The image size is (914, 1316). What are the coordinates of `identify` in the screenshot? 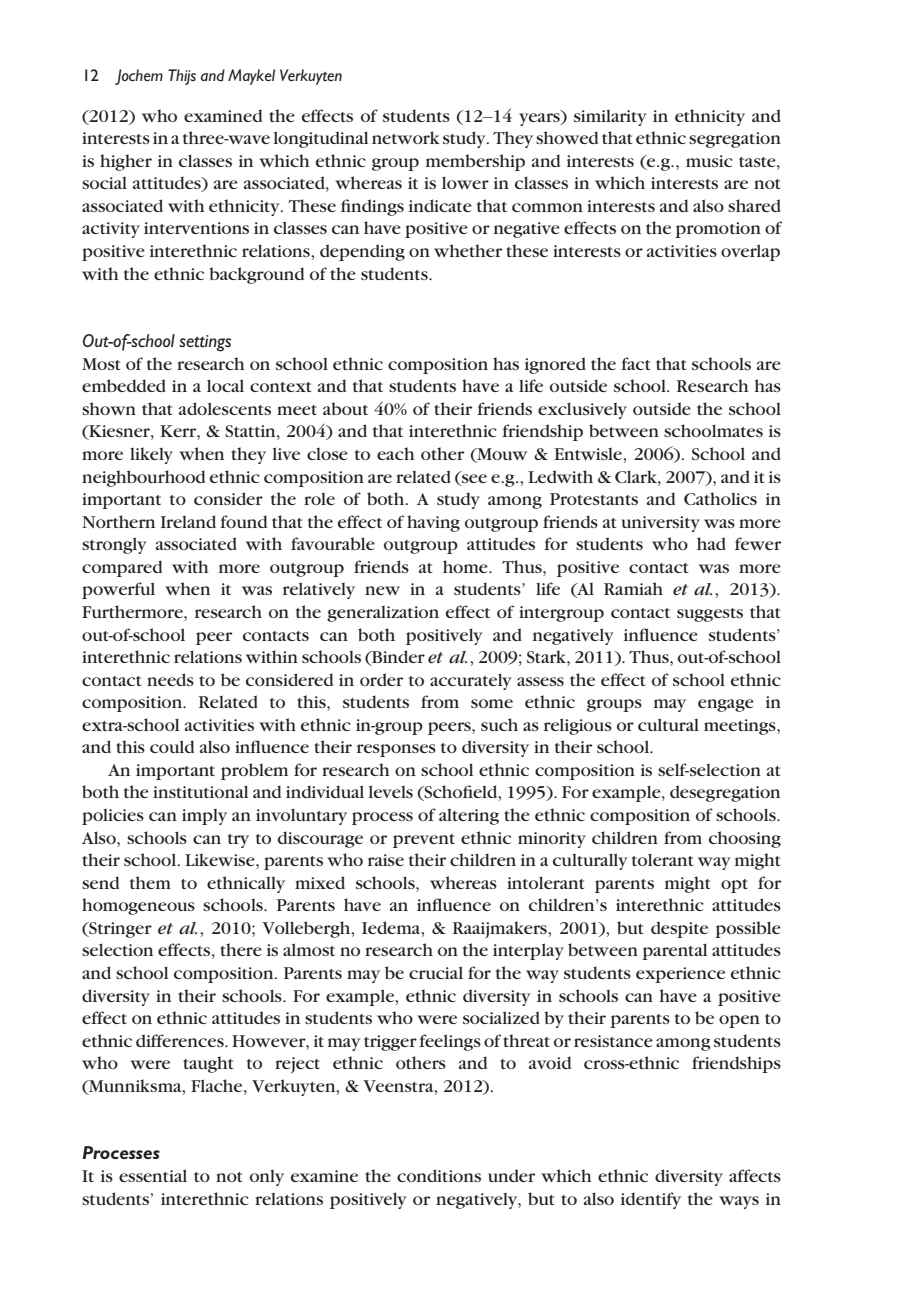 It's located at (651, 1200).
